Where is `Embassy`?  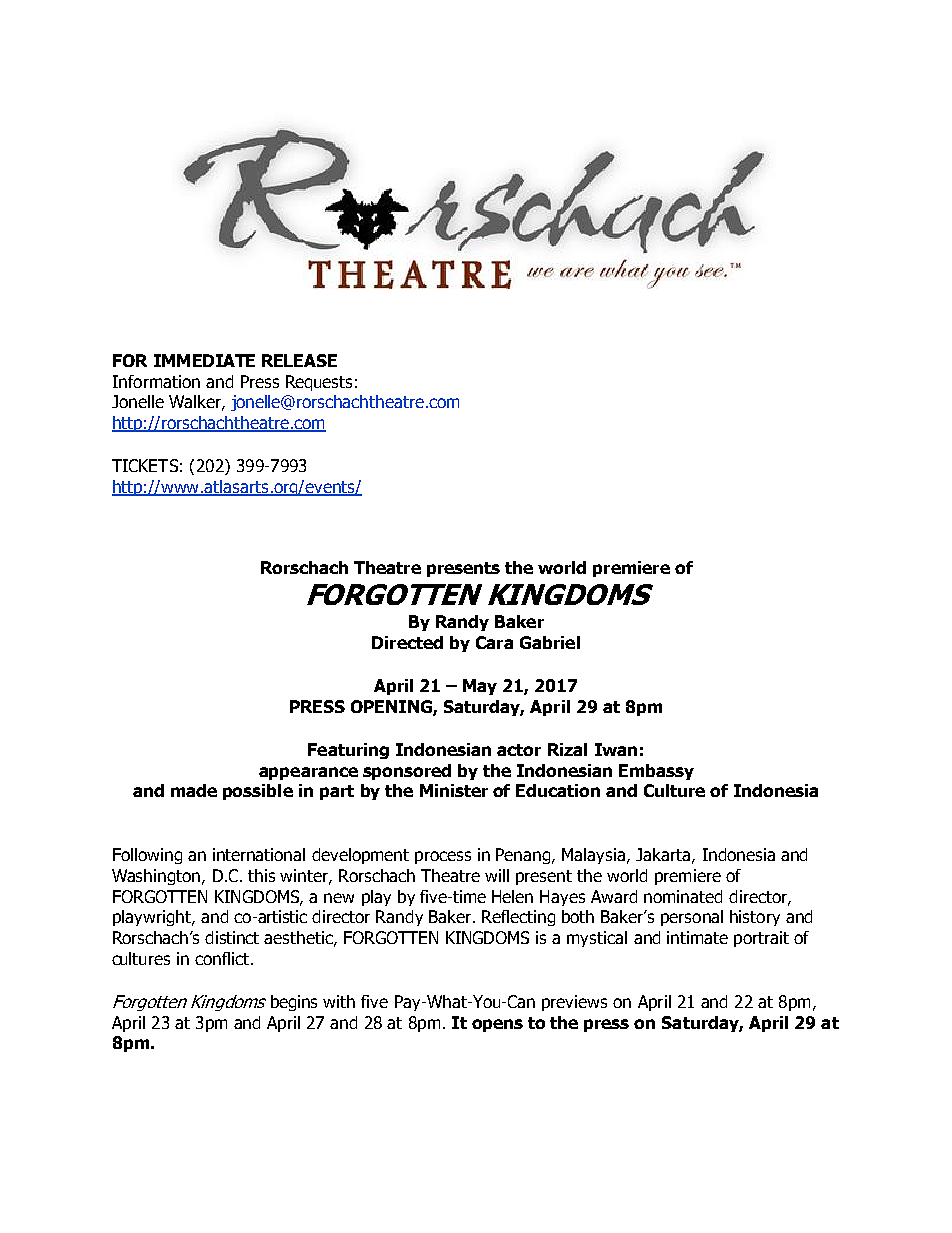
Embassy is located at coordinates (656, 772).
